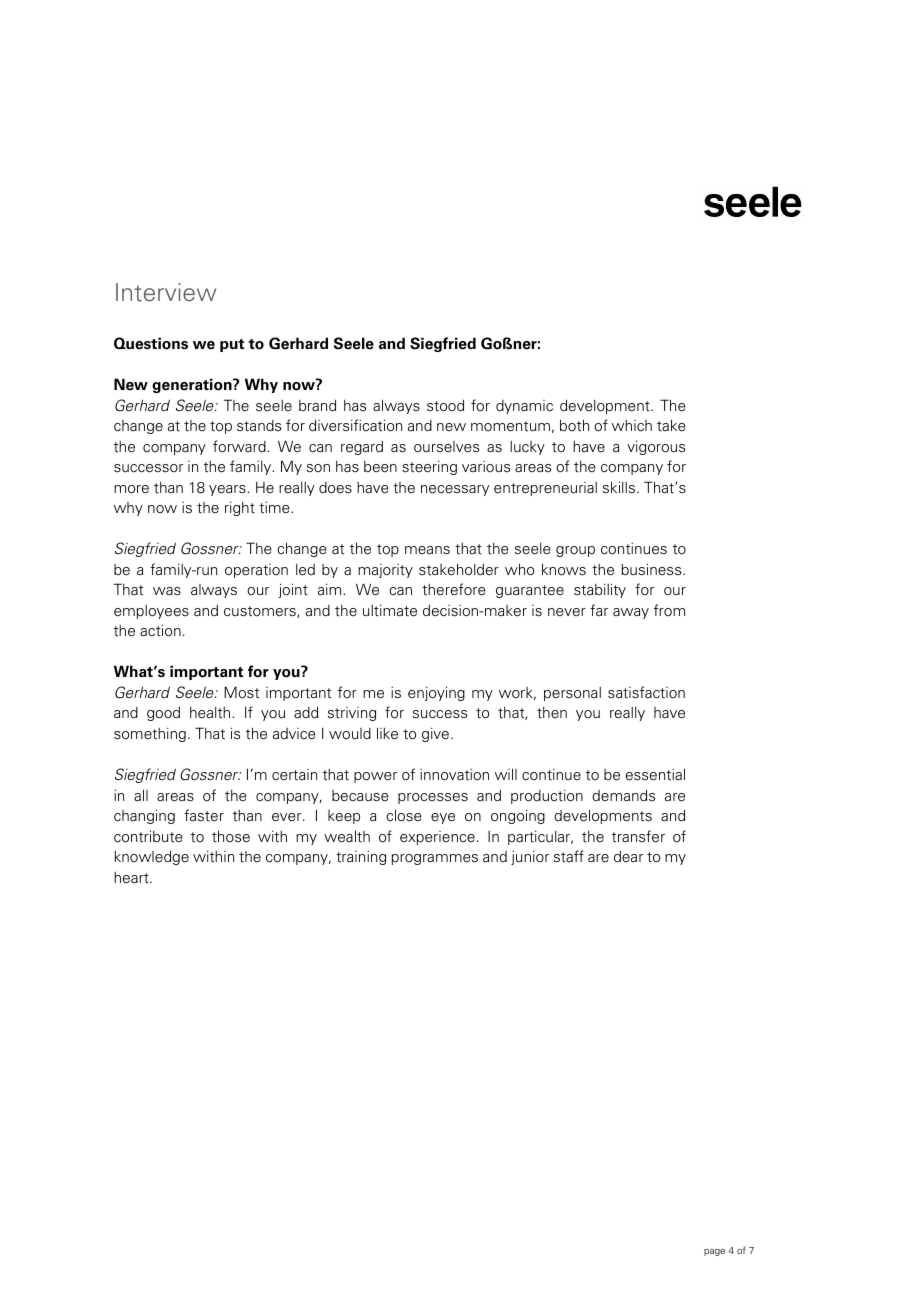 The height and width of the screenshot is (1308, 924). What do you see at coordinates (631, 613) in the screenshot?
I see `away` at bounding box center [631, 613].
